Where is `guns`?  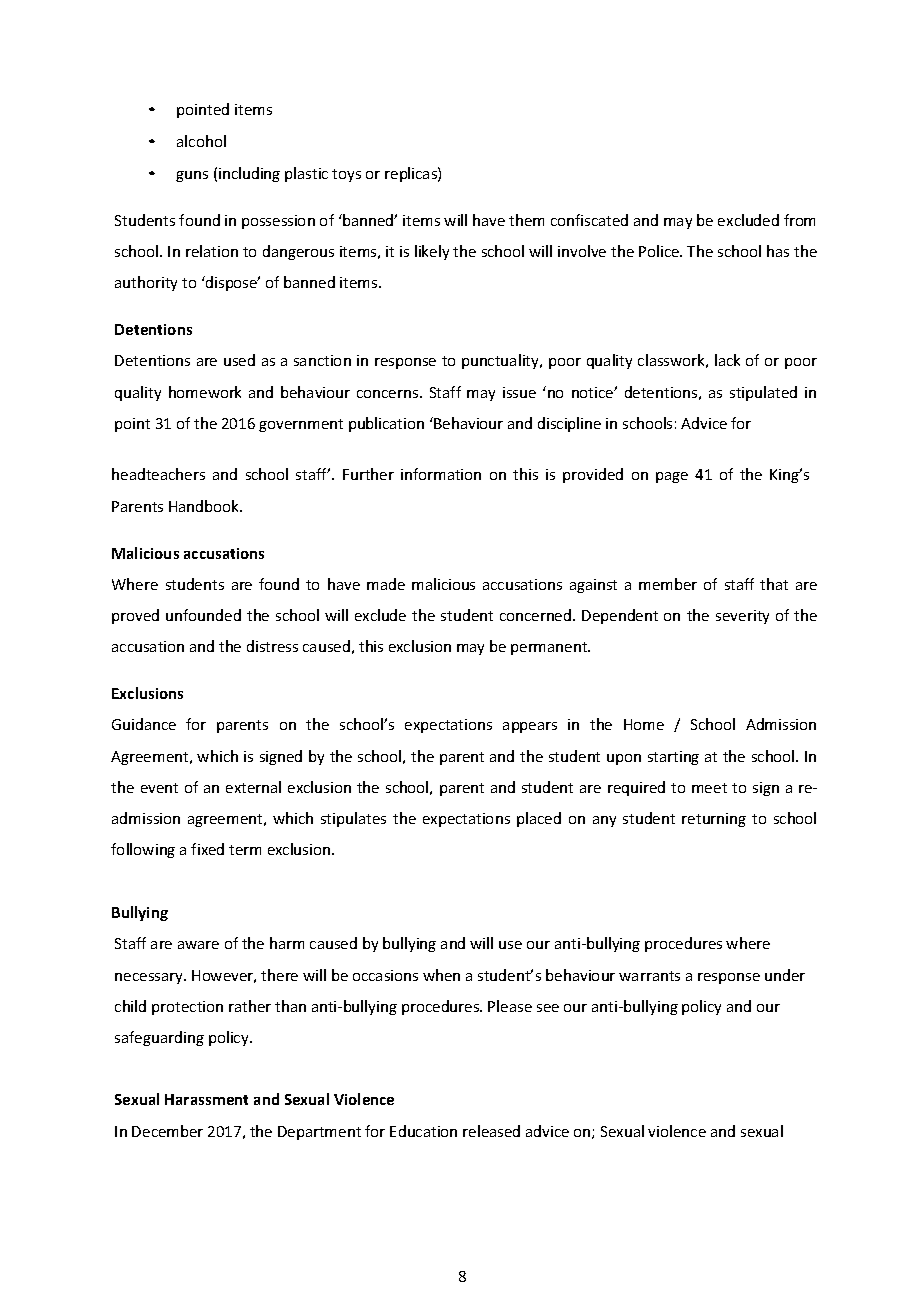 guns is located at coordinates (192, 176).
